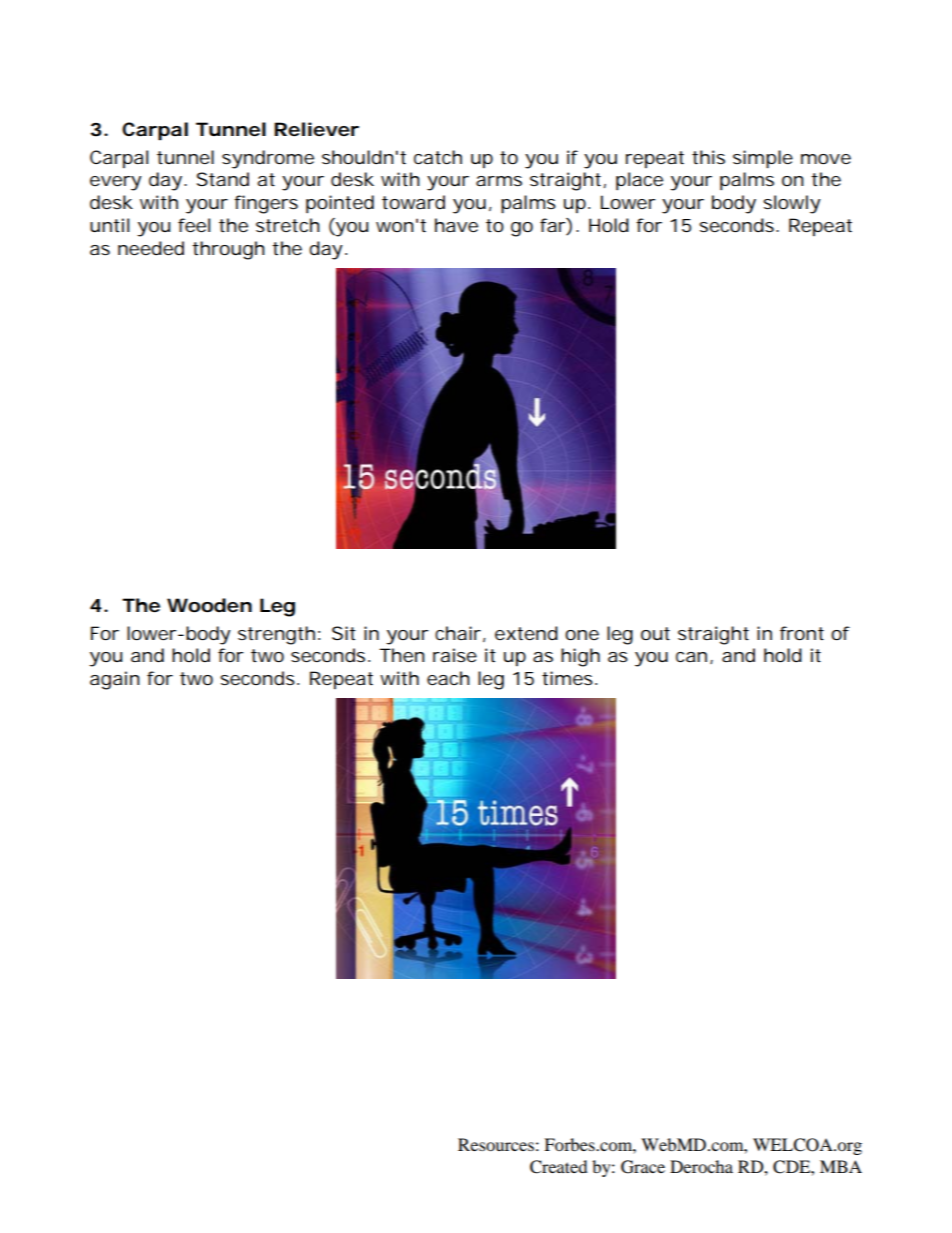 This screenshot has height=1233, width=952. What do you see at coordinates (643, 1167) in the screenshot?
I see `Grace` at bounding box center [643, 1167].
